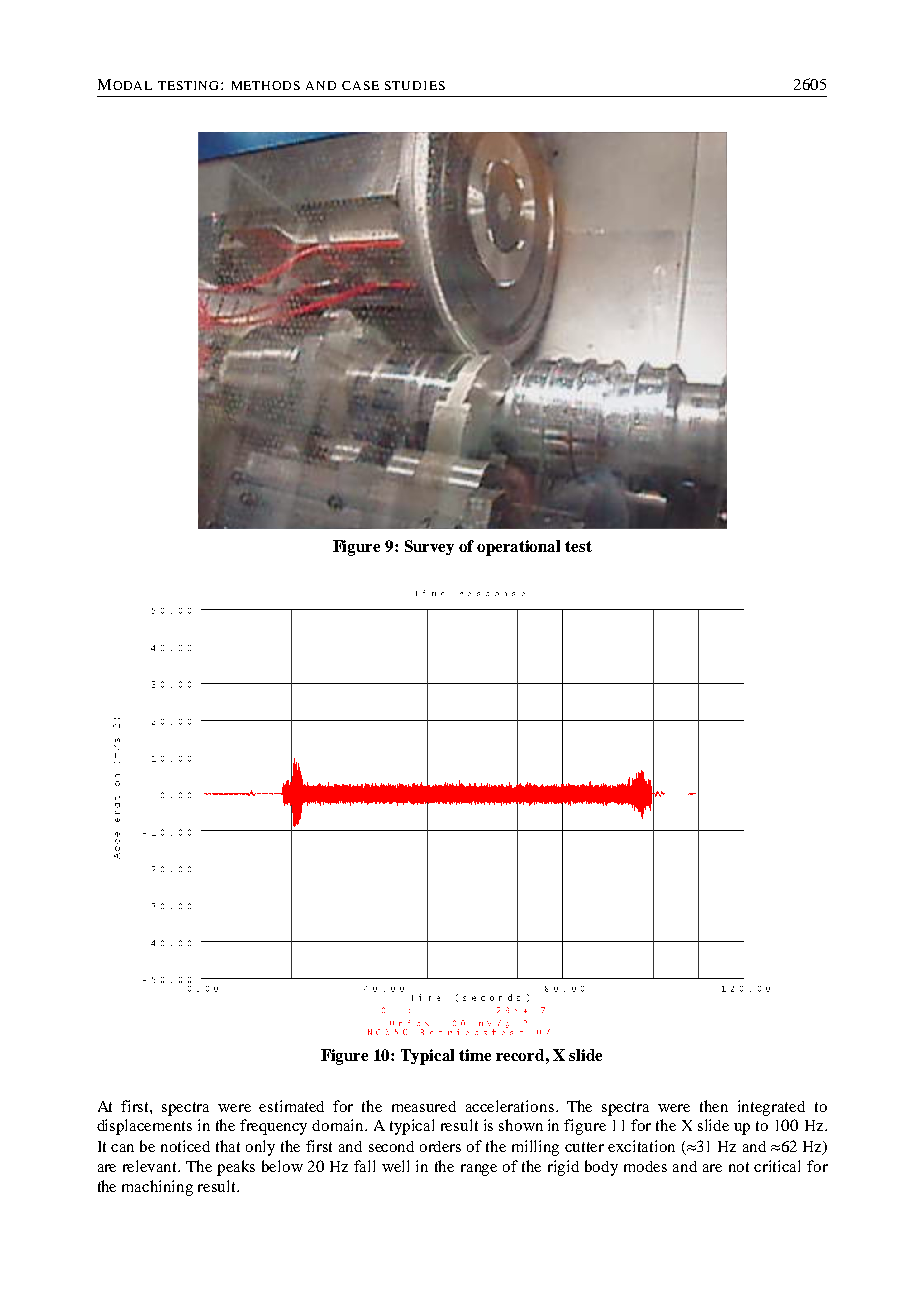 The height and width of the screenshot is (1308, 924). Describe the element at coordinates (429, 547) in the screenshot. I see `Survey` at that location.
